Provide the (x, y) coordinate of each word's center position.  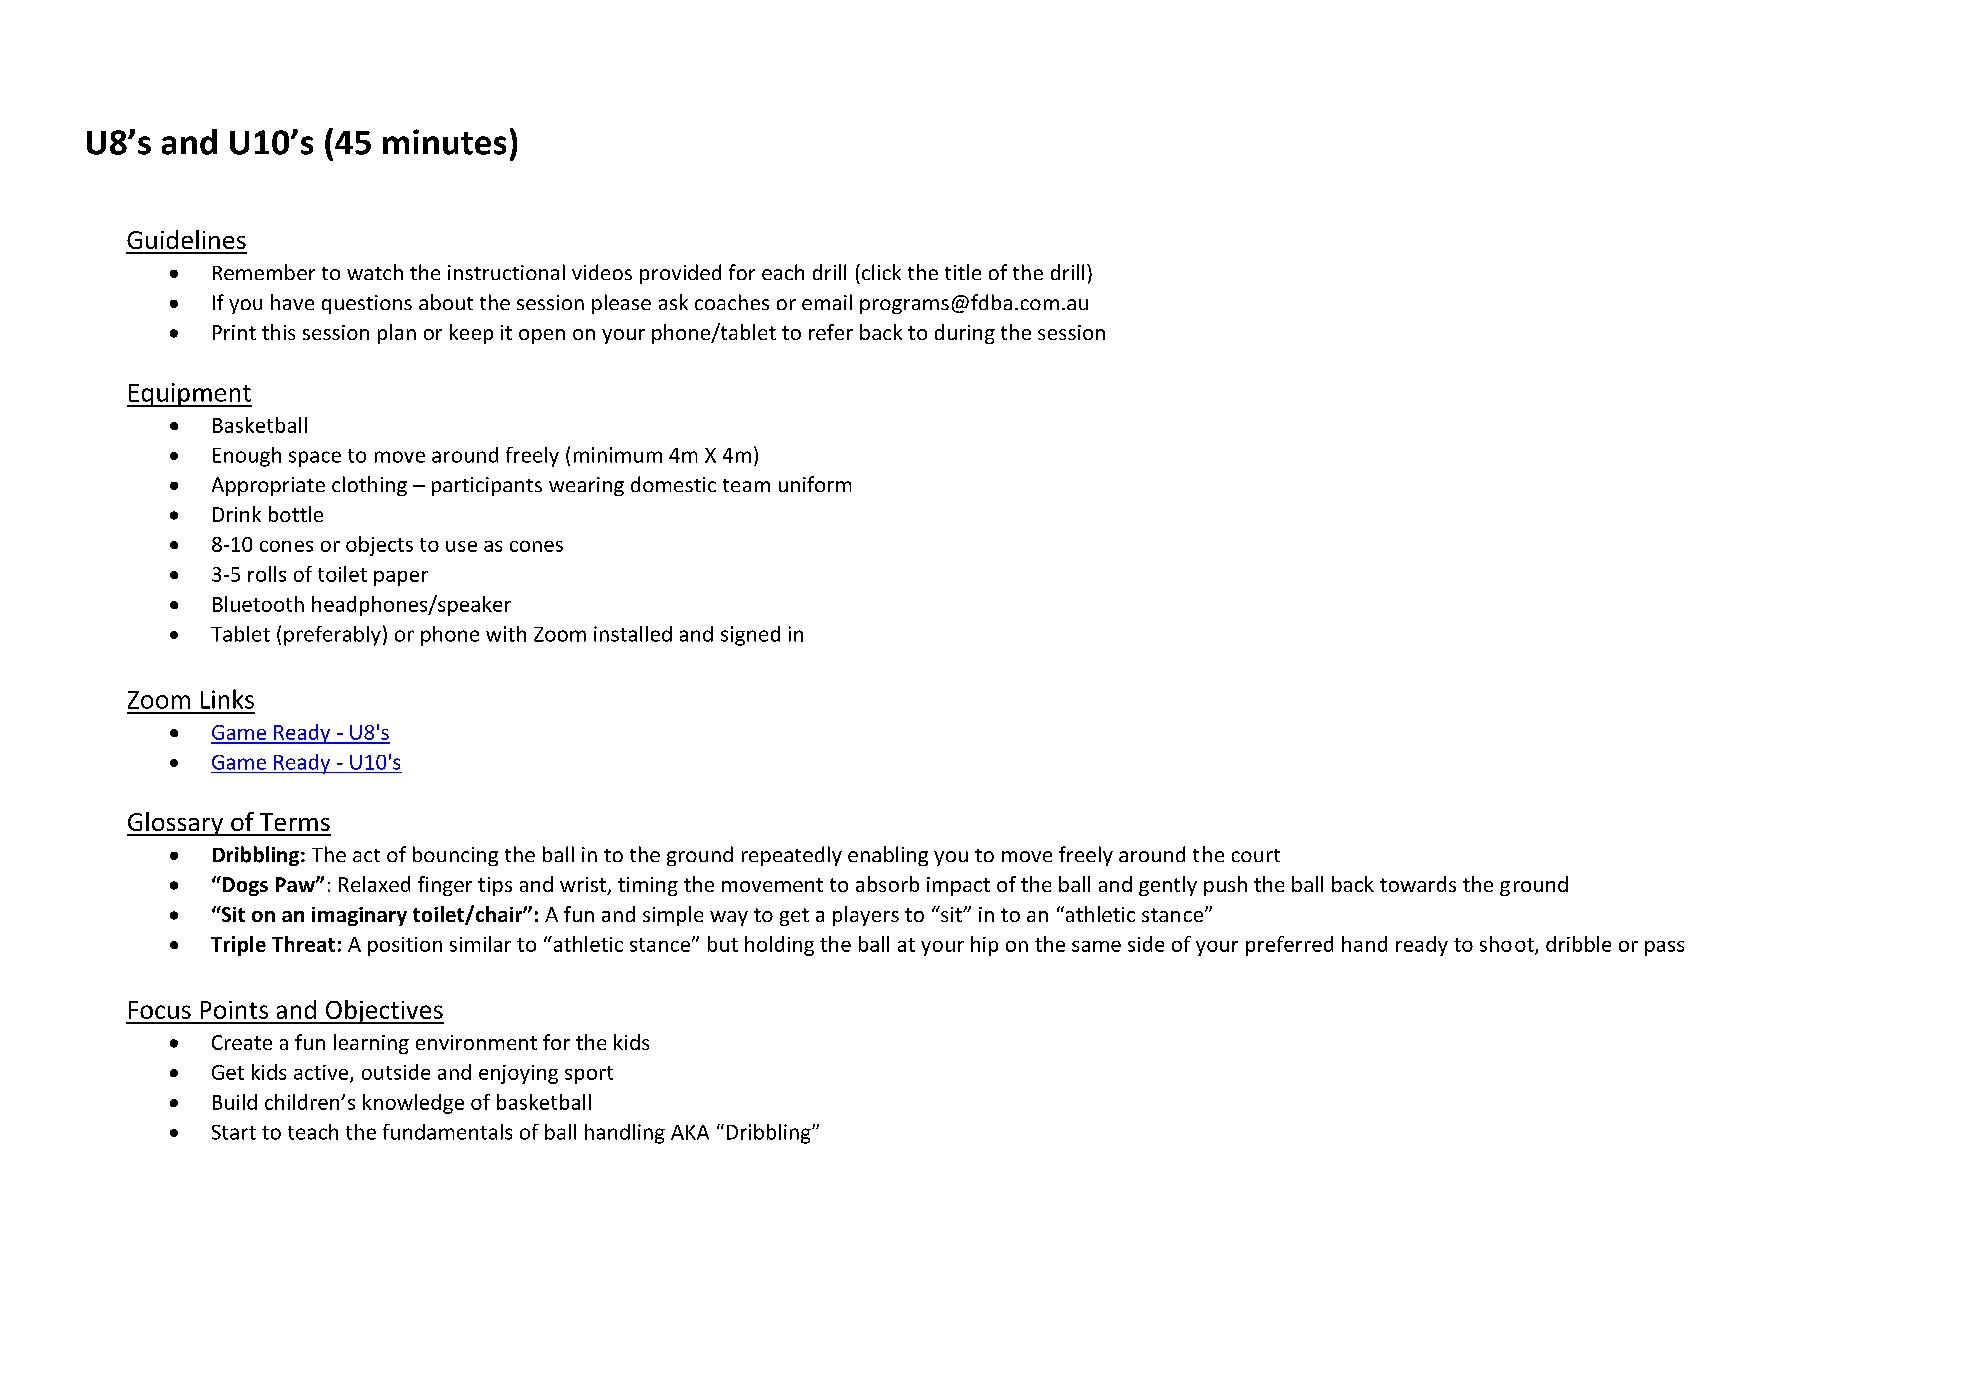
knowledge (413, 1104)
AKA (690, 1132)
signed (750, 636)
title (963, 272)
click (881, 272)
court (1256, 855)
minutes (444, 142)
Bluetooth (258, 604)
